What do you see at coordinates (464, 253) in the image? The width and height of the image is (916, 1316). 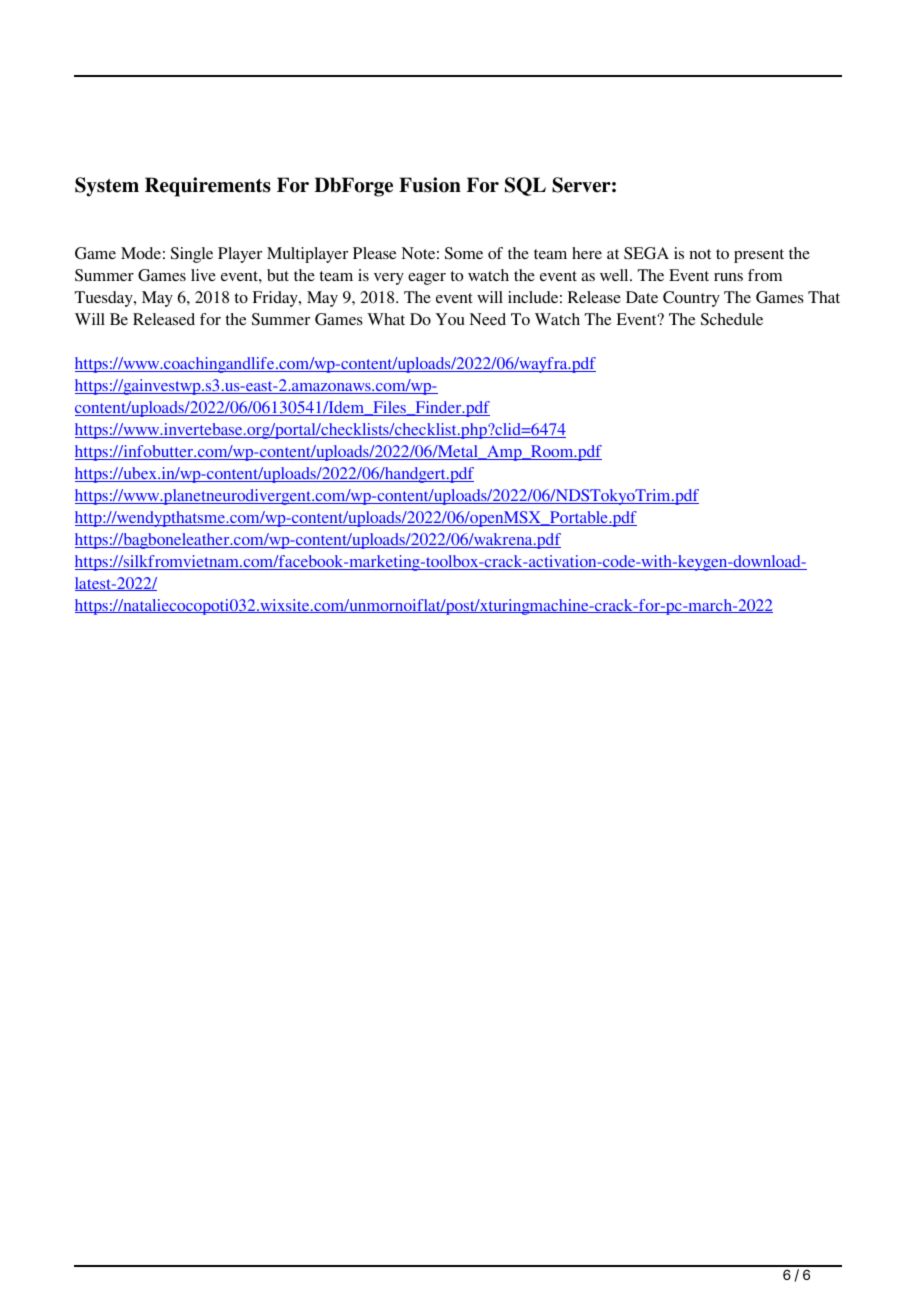 I see `Some` at bounding box center [464, 253].
